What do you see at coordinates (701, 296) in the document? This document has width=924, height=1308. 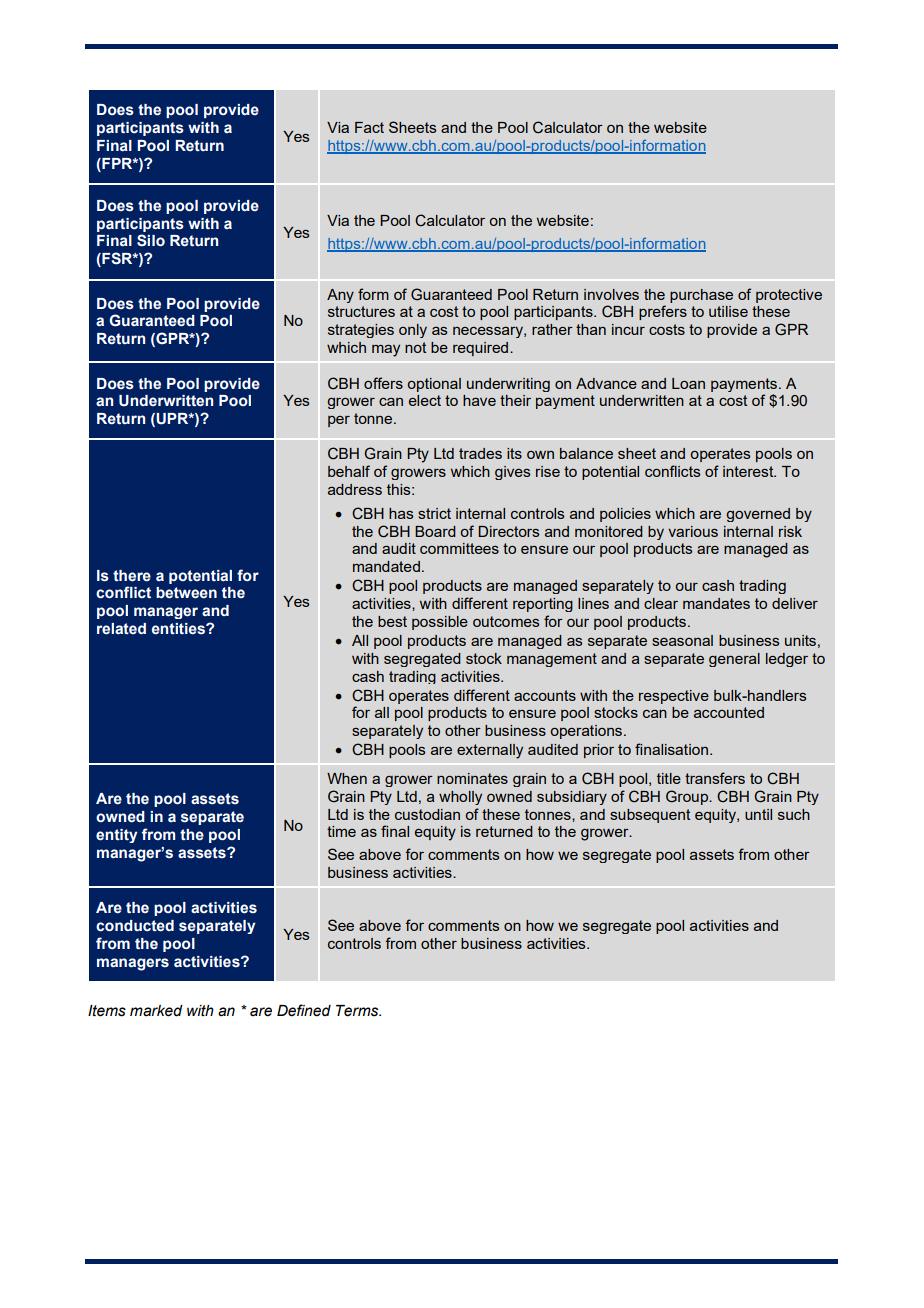 I see `purchase` at bounding box center [701, 296].
